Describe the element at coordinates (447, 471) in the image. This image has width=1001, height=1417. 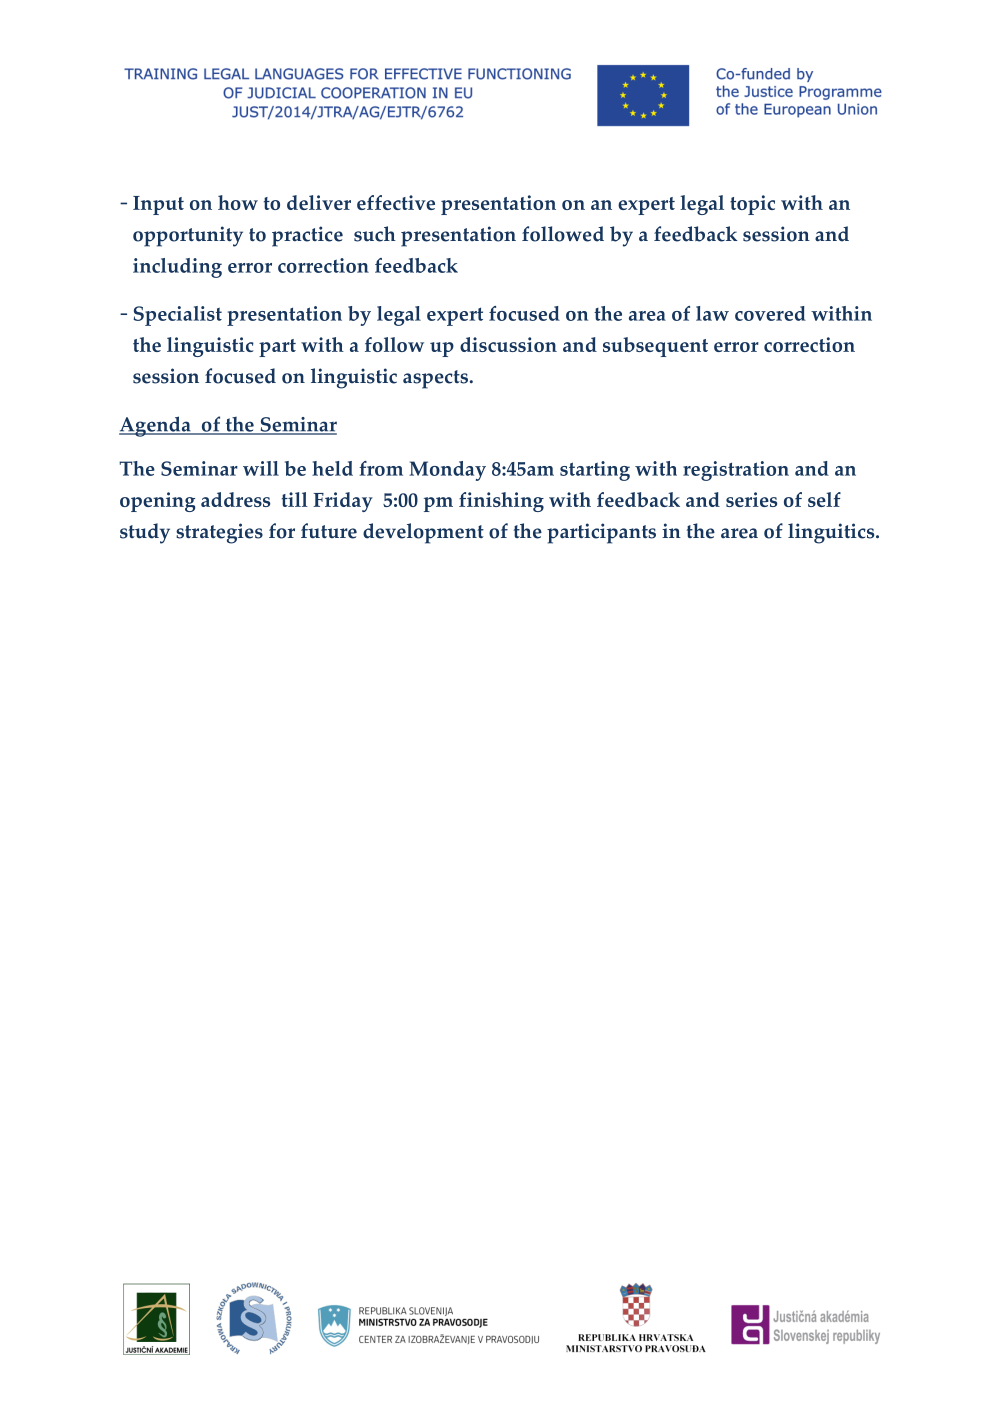
I see `Monday` at that location.
